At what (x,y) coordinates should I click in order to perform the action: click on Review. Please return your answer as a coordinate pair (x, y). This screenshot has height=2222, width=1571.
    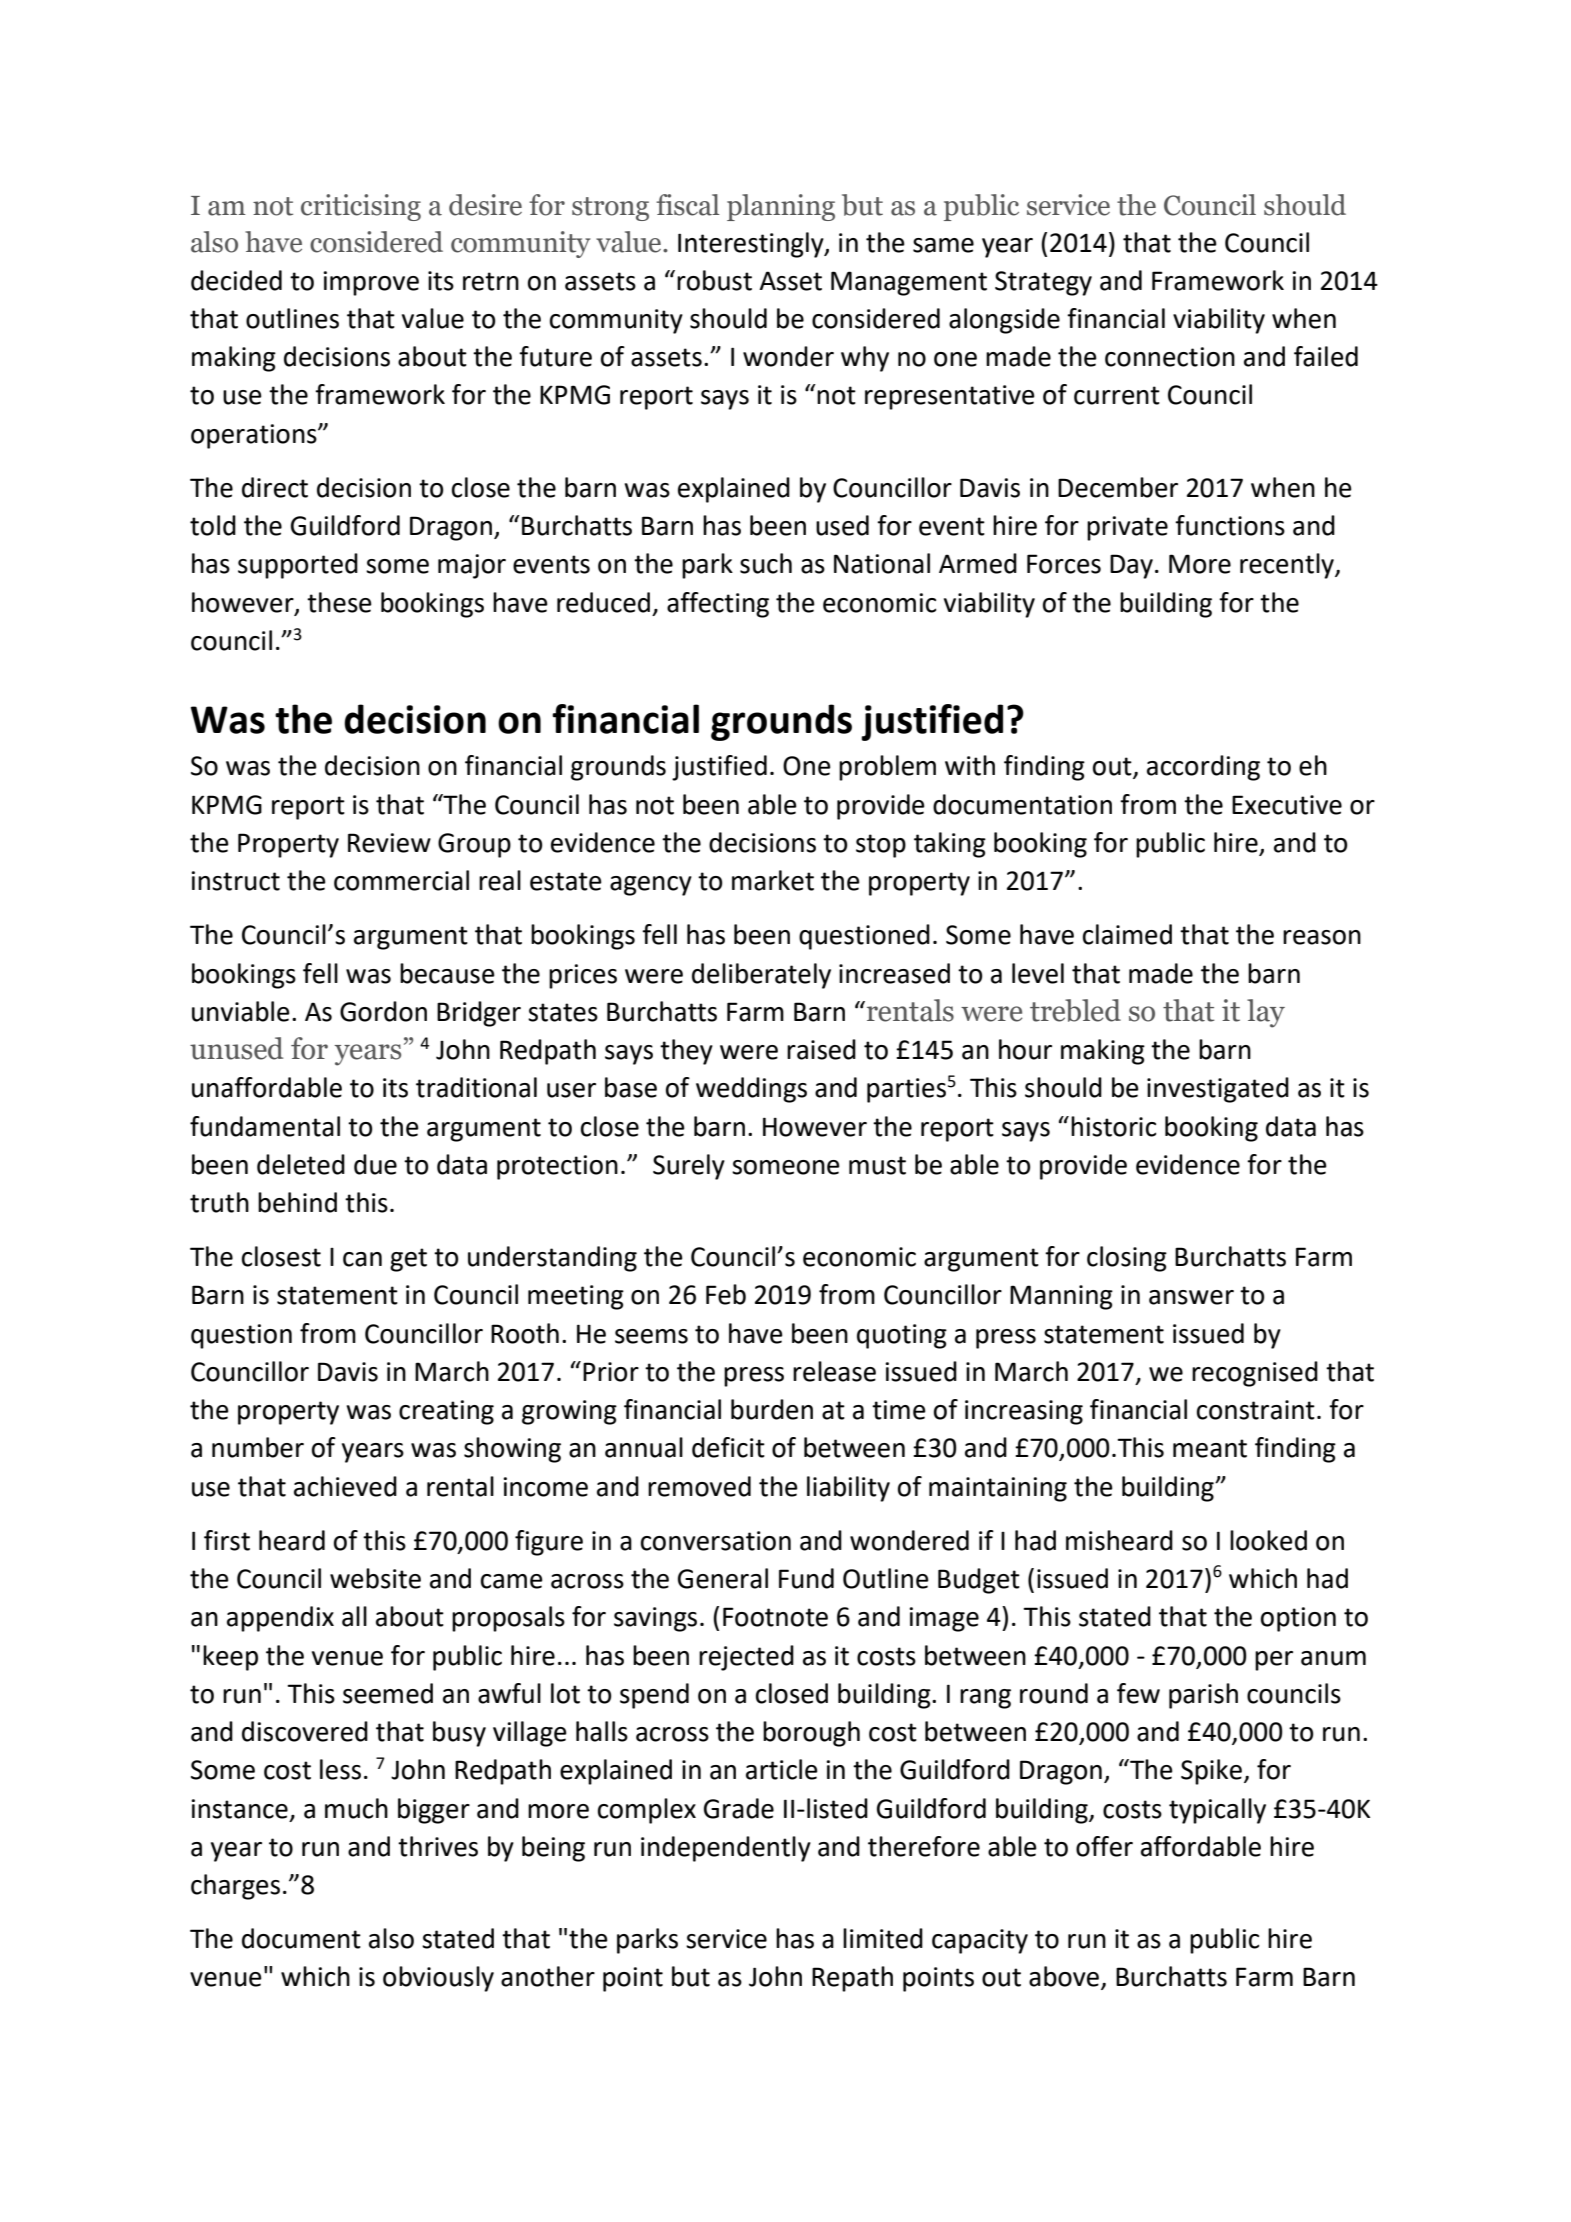
    Looking at the image, I should click on (389, 843).
